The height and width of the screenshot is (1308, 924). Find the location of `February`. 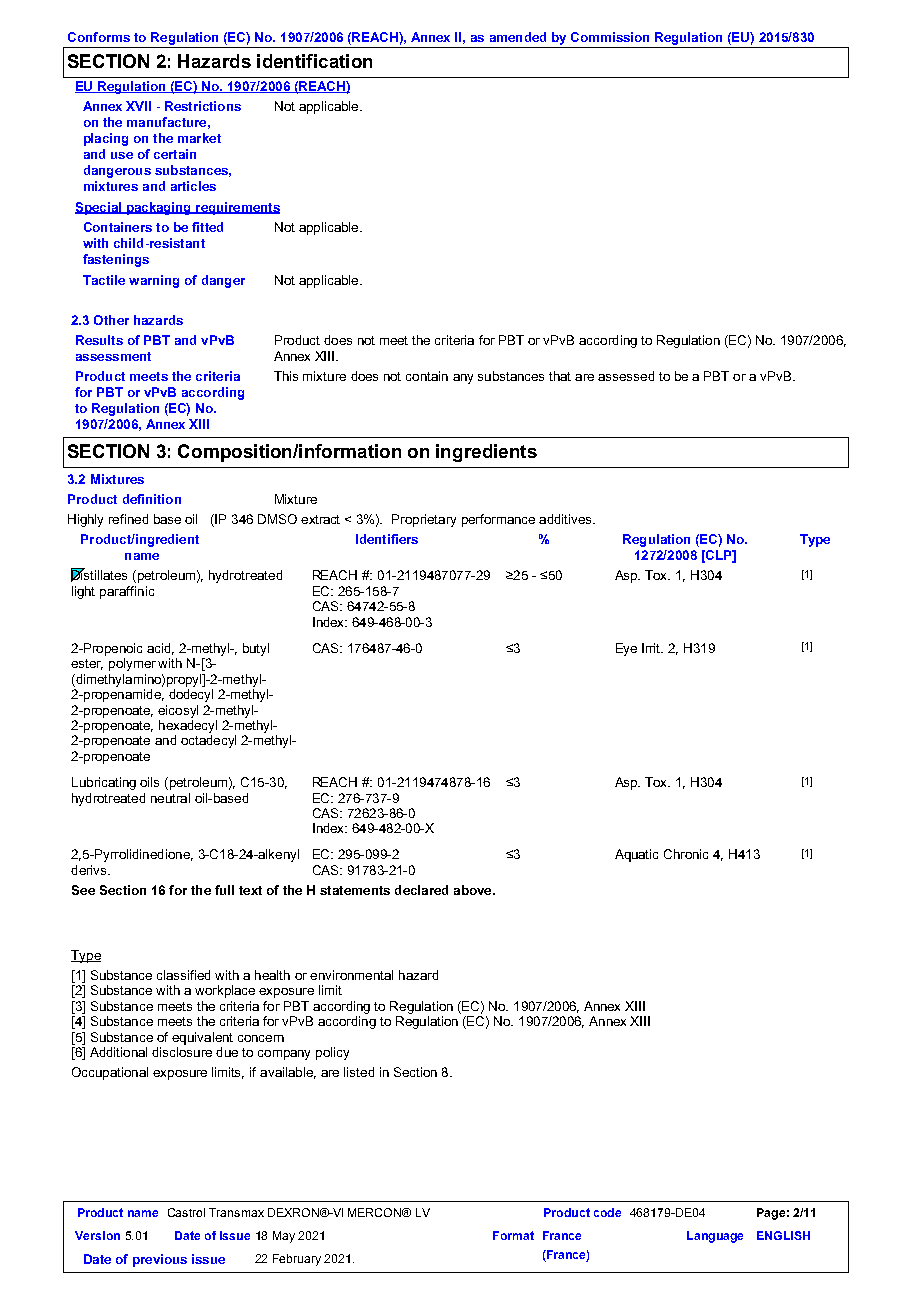

February is located at coordinates (297, 1260).
